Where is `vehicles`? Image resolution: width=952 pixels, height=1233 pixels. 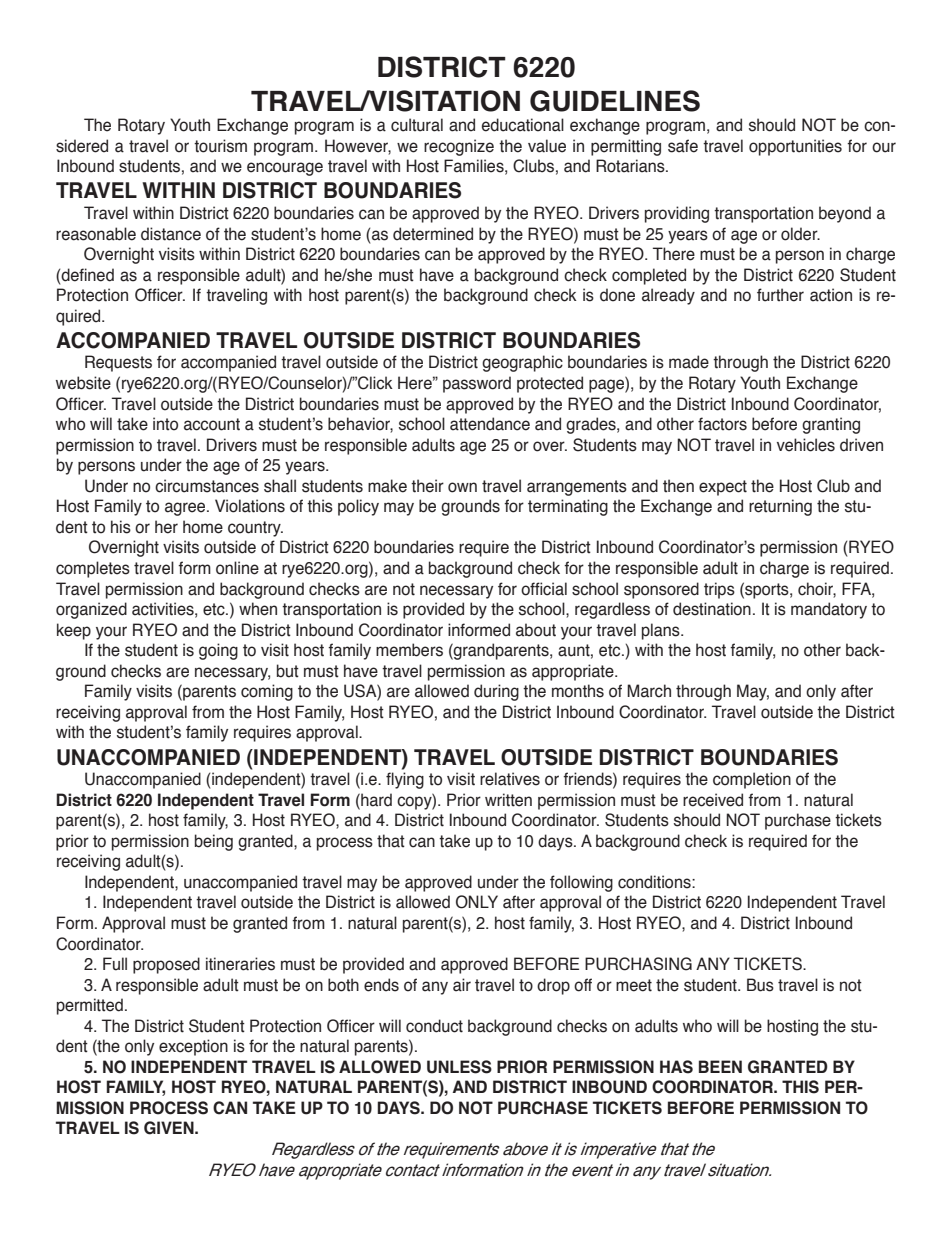 vehicles is located at coordinates (806, 445).
